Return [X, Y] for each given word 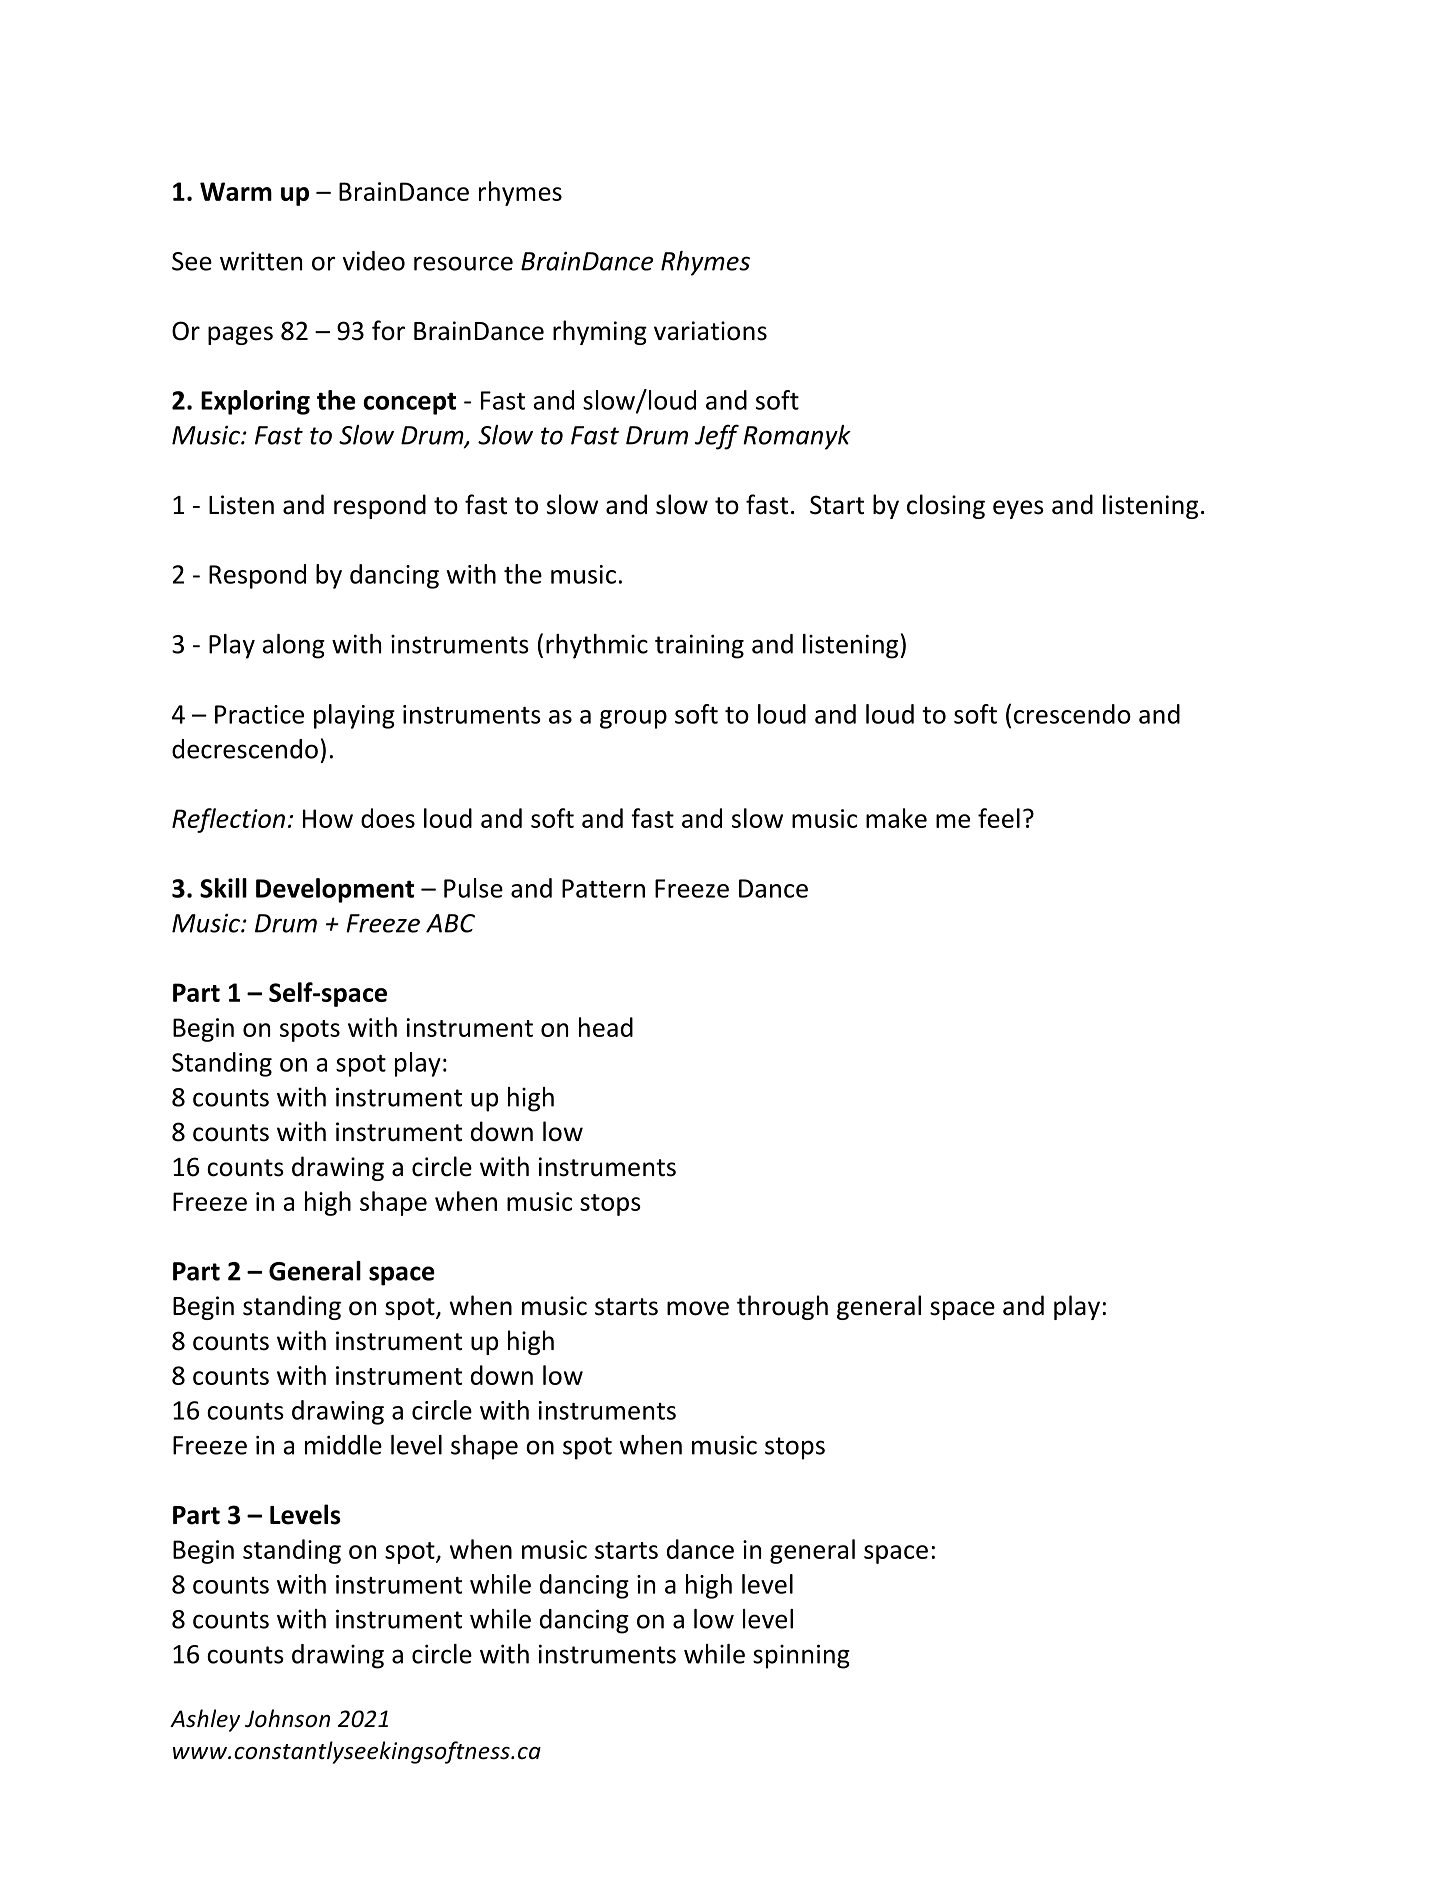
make [896, 818]
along [294, 646]
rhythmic [597, 646]
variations [710, 331]
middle [343, 1445]
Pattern [603, 888]
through [782, 1307]
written [261, 261]
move [698, 1308]
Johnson [287, 1718]
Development [335, 890]
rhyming [600, 332]
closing [946, 506]
